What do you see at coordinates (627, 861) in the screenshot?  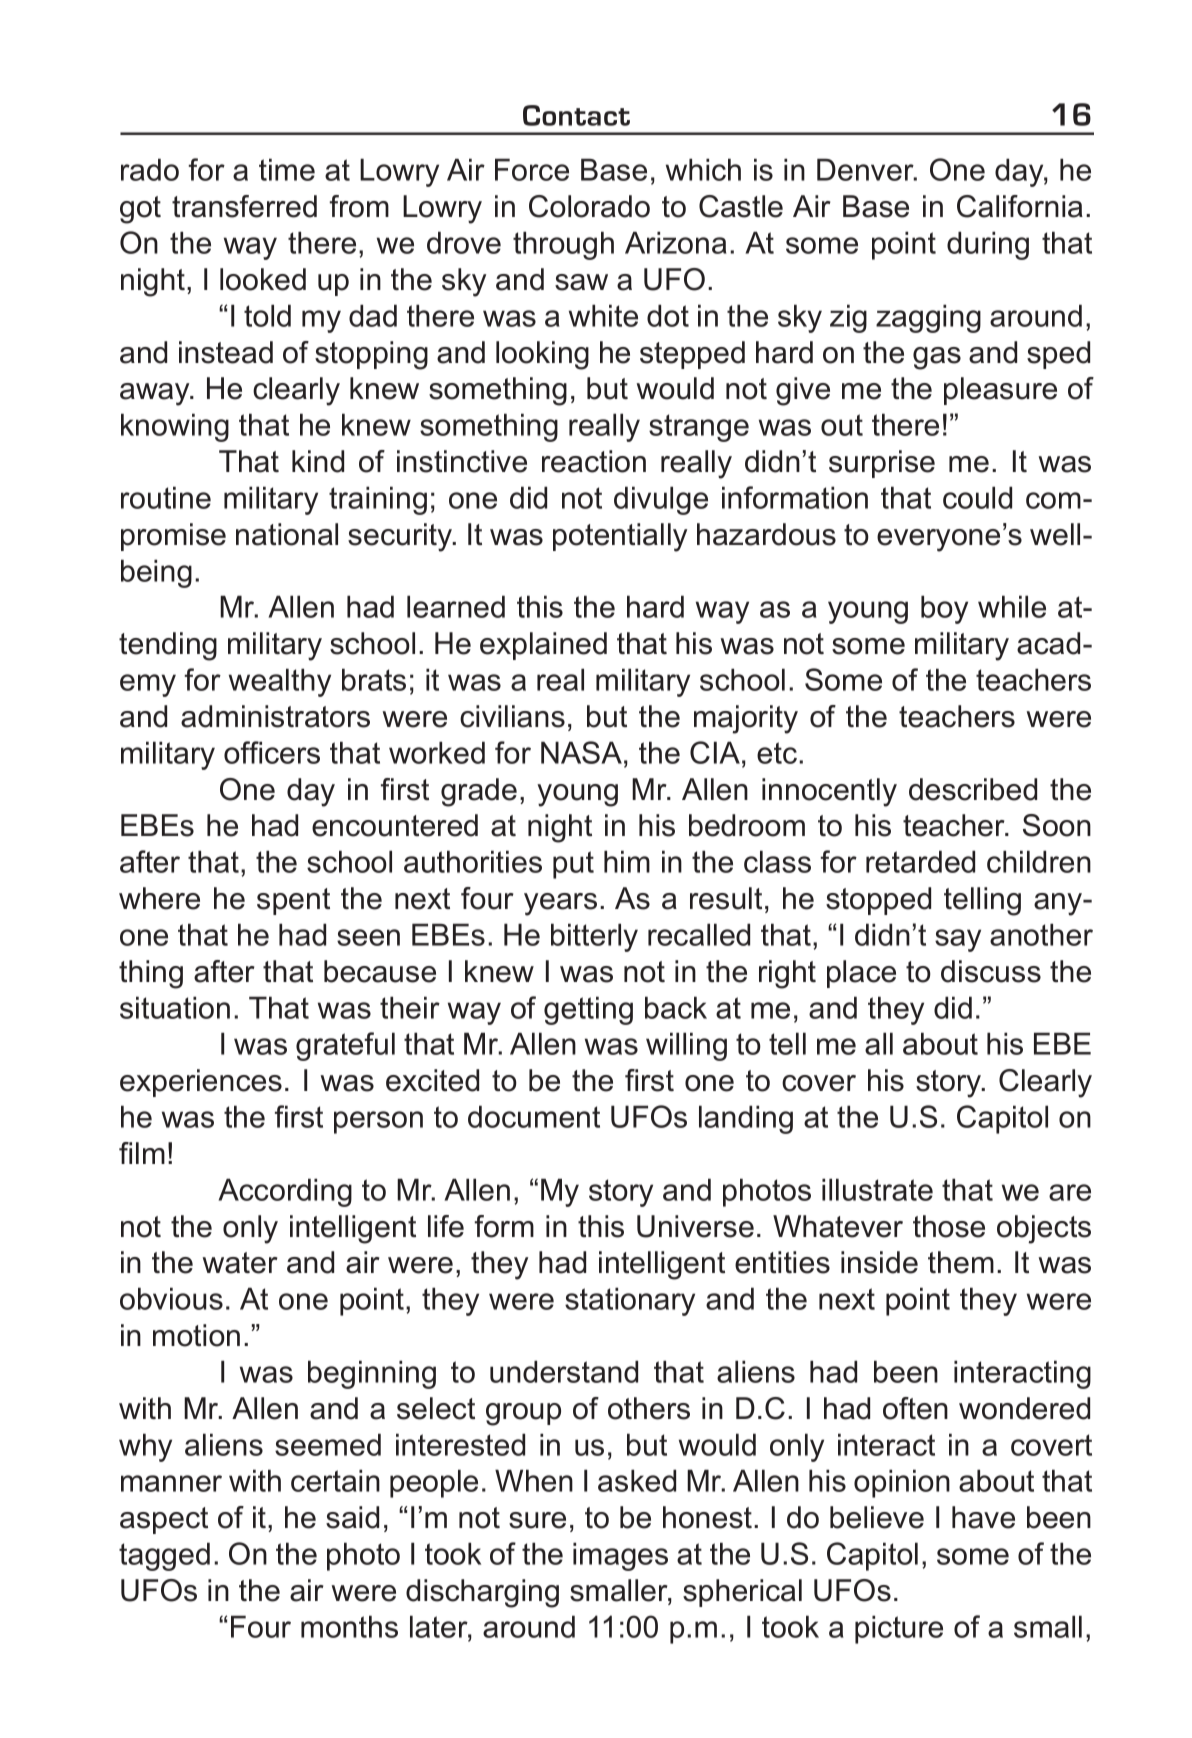 I see `him` at bounding box center [627, 861].
